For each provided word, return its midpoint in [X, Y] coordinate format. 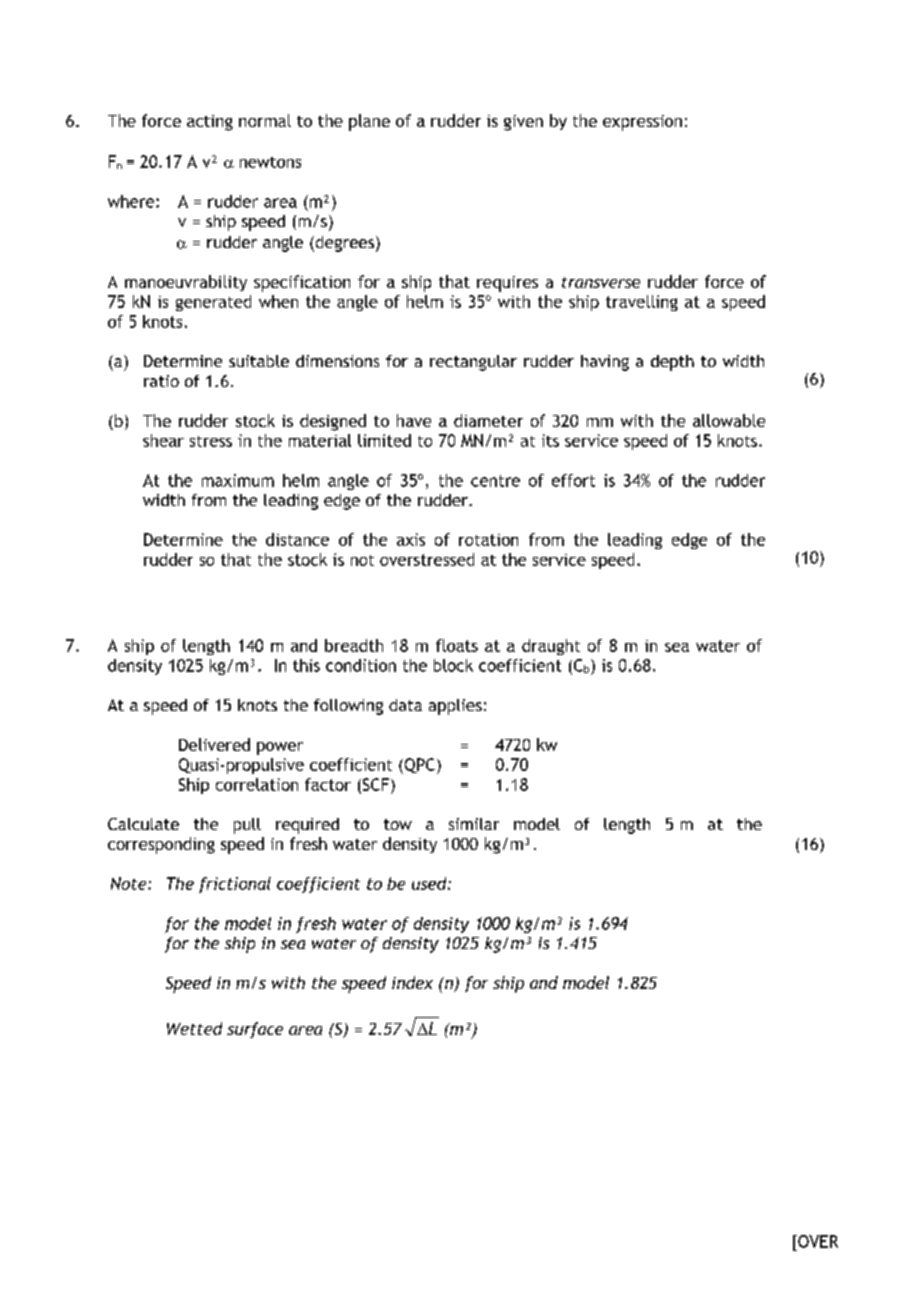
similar [474, 824]
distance [297, 539]
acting [210, 123]
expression [642, 123]
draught [551, 647]
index [412, 982]
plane [369, 122]
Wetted [194, 1028]
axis [411, 539]
